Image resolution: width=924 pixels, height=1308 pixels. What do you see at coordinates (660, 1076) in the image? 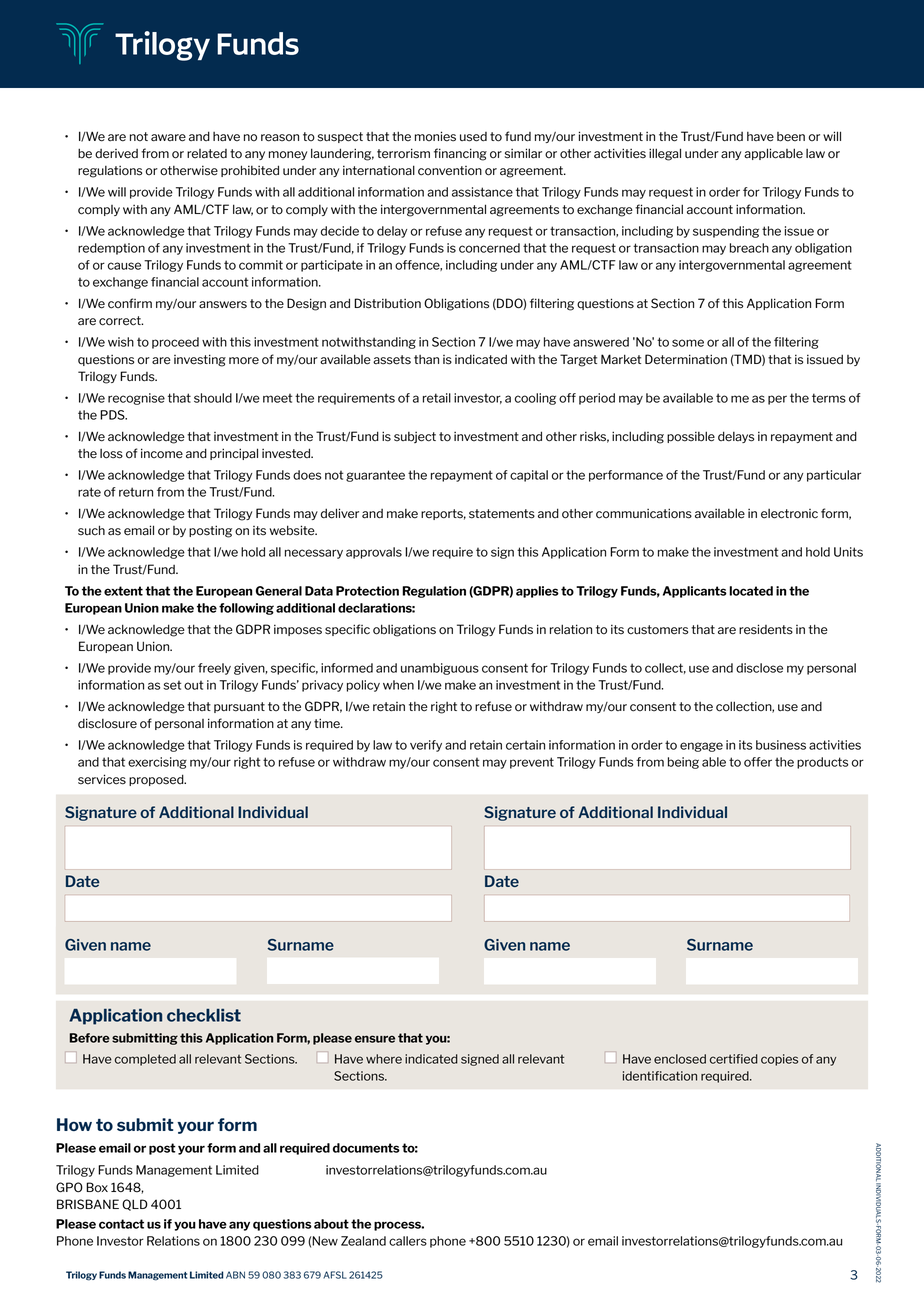
I see `identification` at bounding box center [660, 1076].
